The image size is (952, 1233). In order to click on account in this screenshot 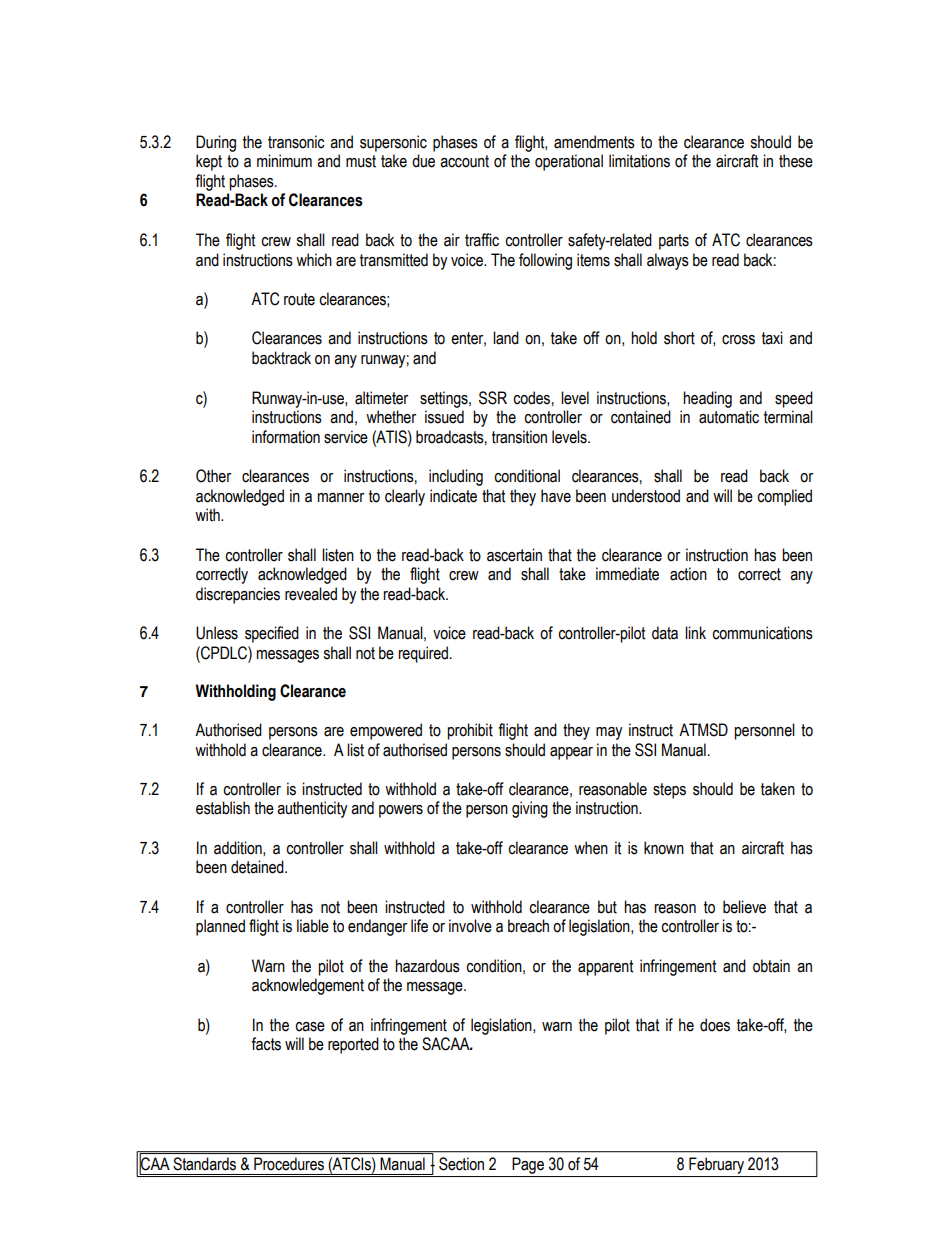, I will do `click(464, 161)`.
